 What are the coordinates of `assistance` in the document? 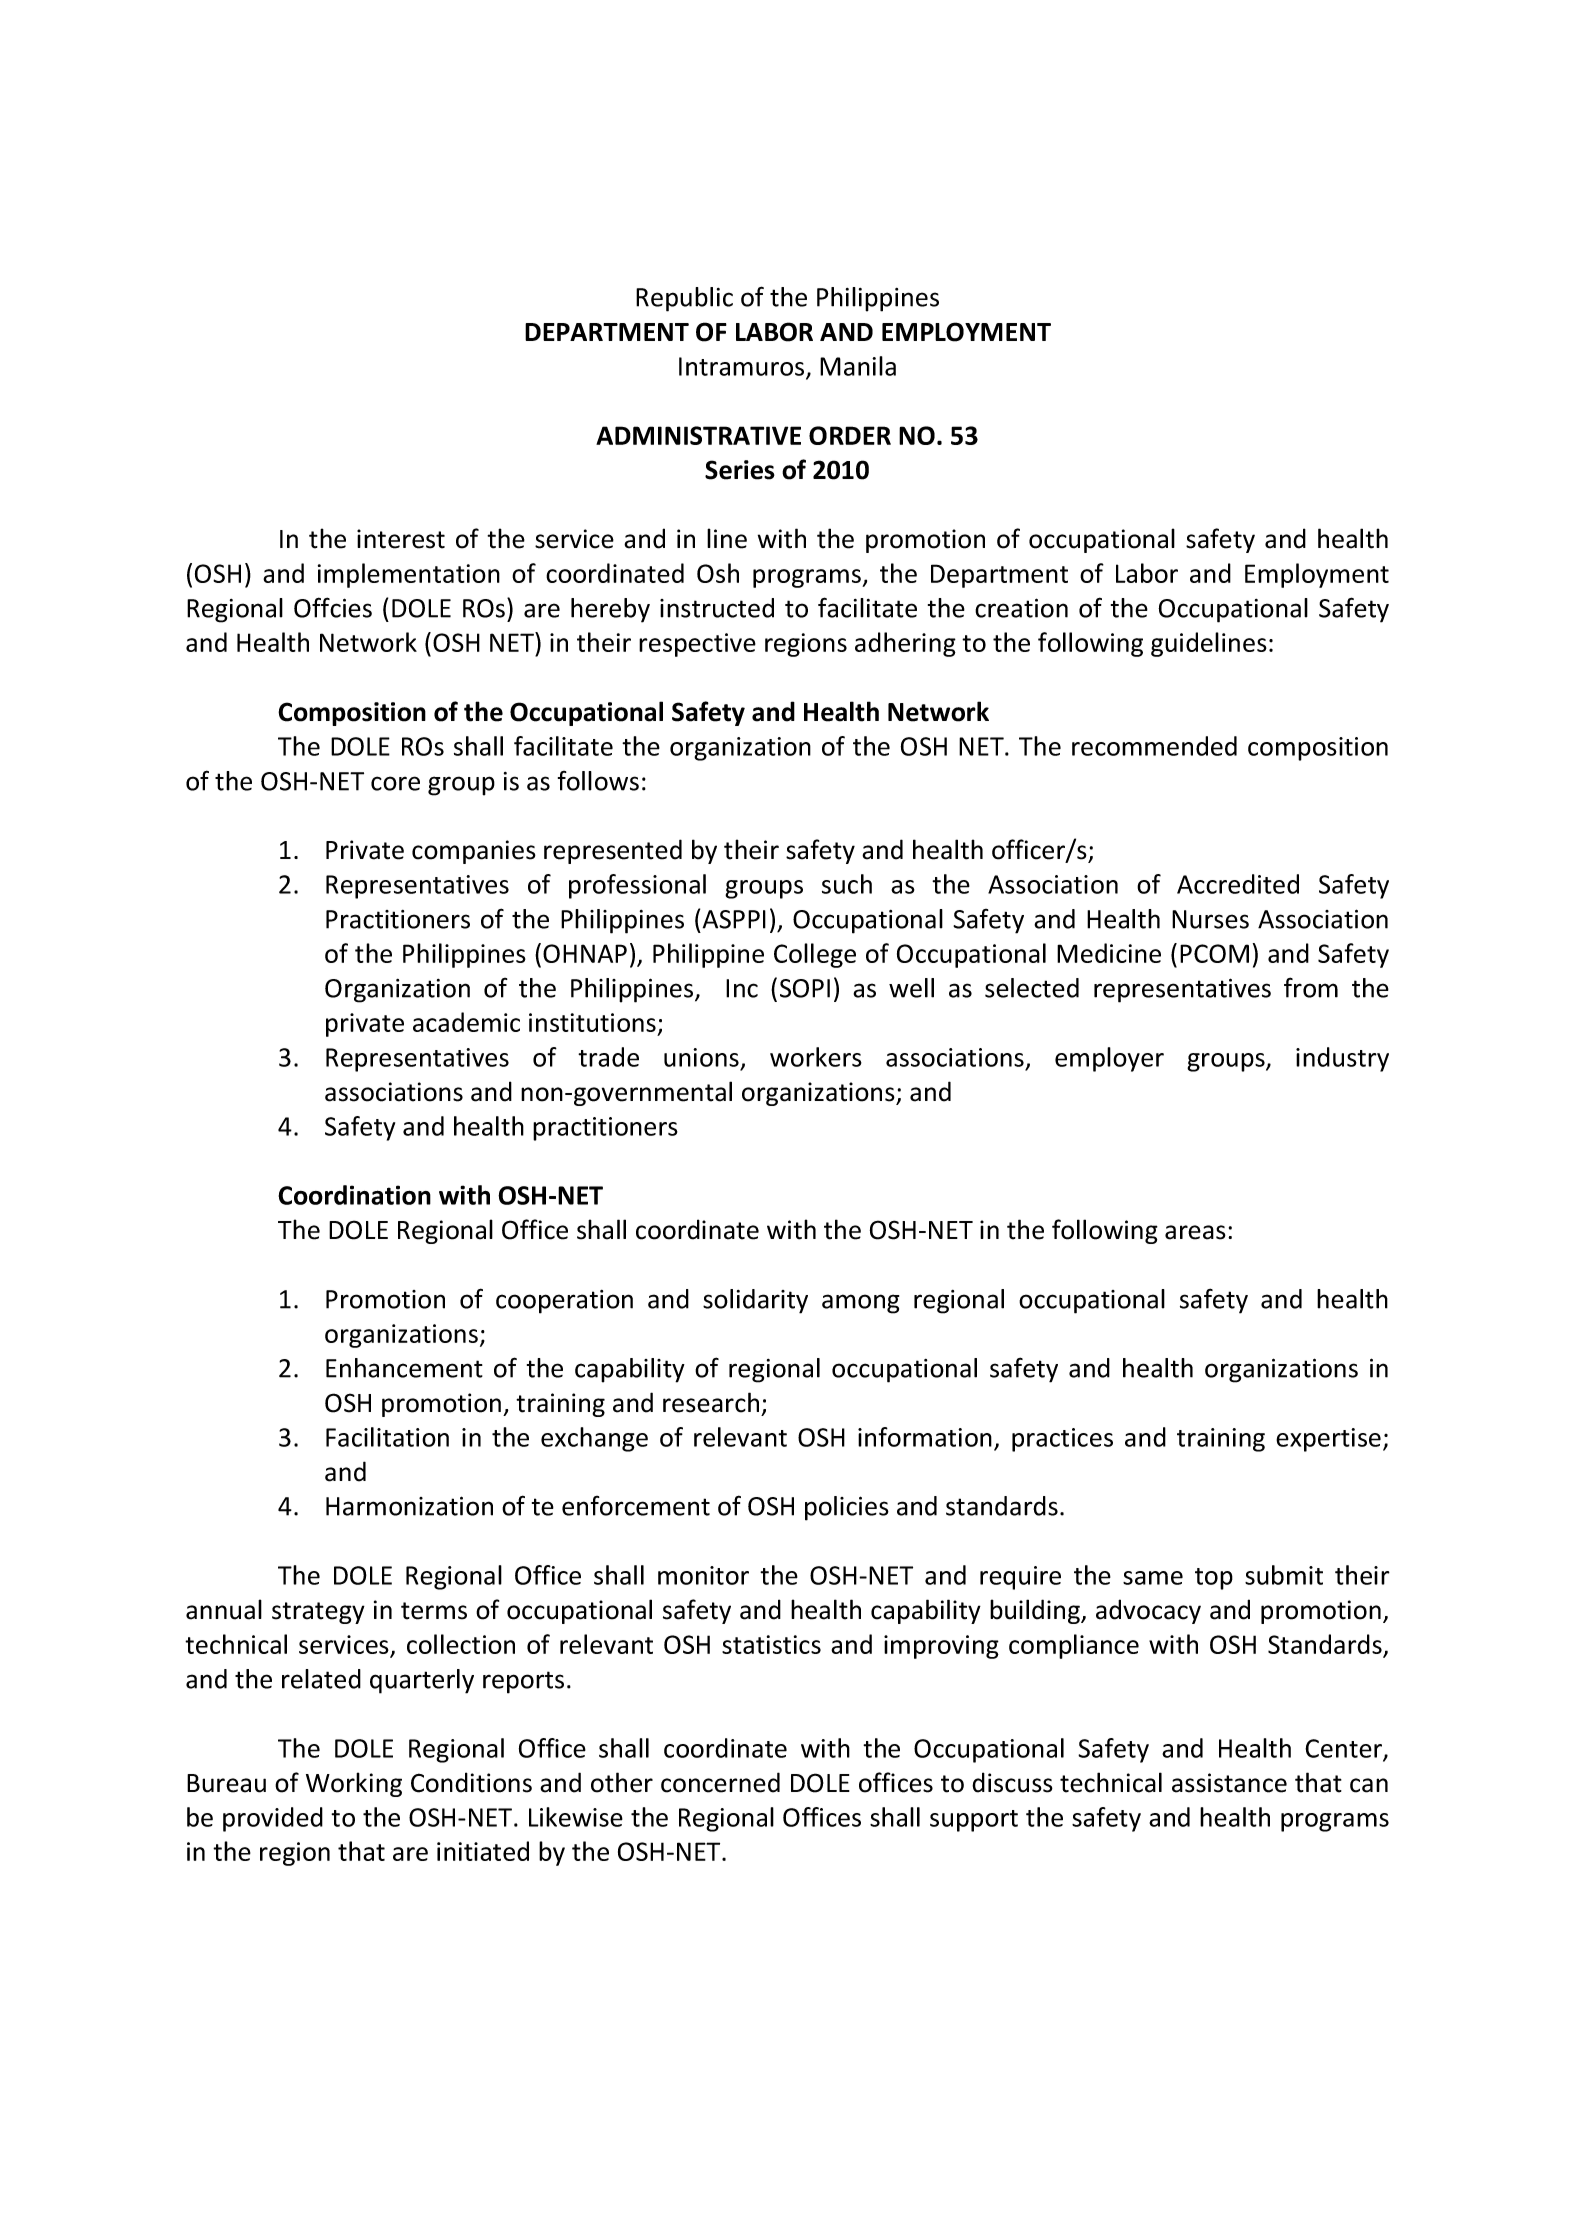 It's located at (1229, 1783).
